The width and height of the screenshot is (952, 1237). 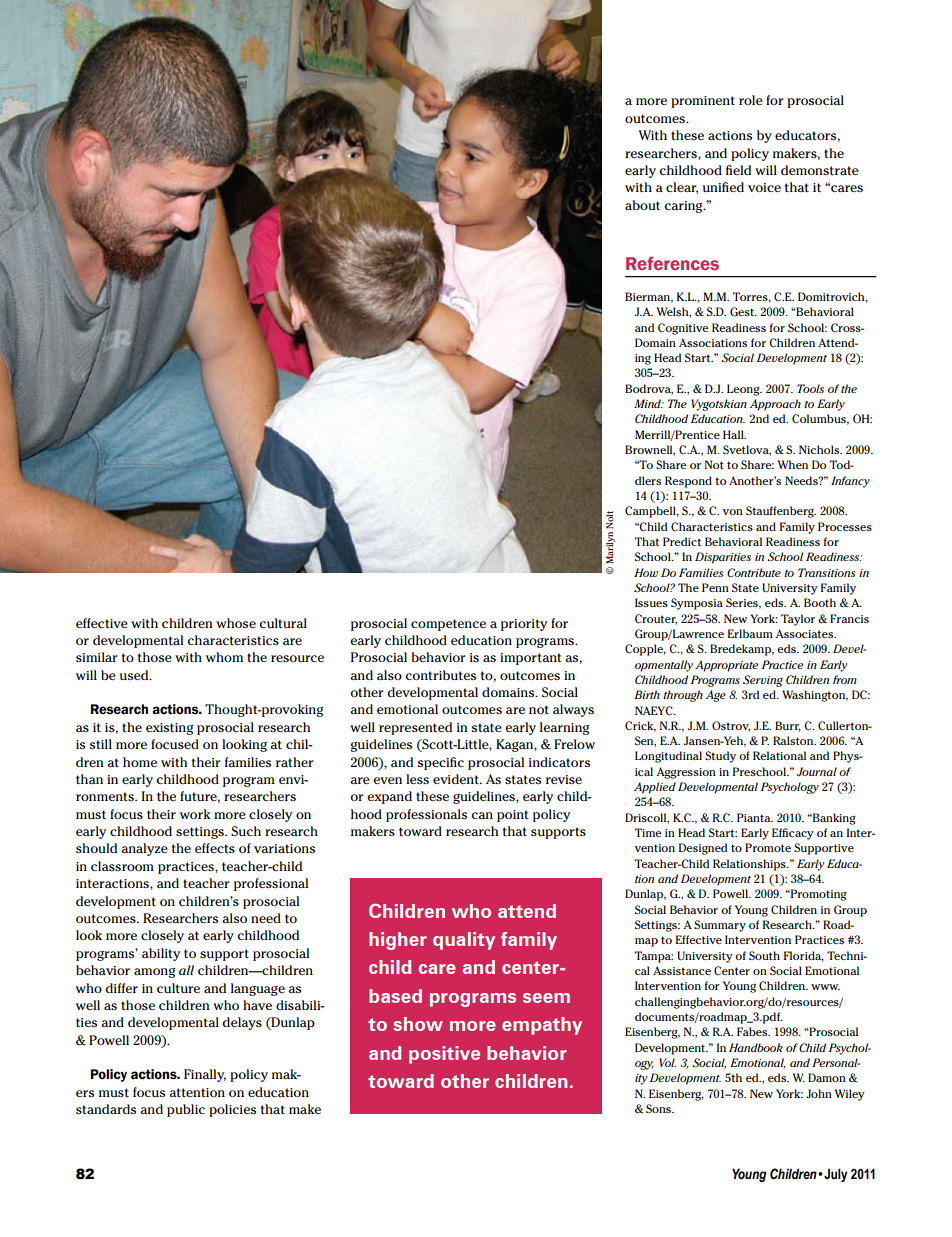 What do you see at coordinates (186, 1110) in the screenshot?
I see `public` at bounding box center [186, 1110].
